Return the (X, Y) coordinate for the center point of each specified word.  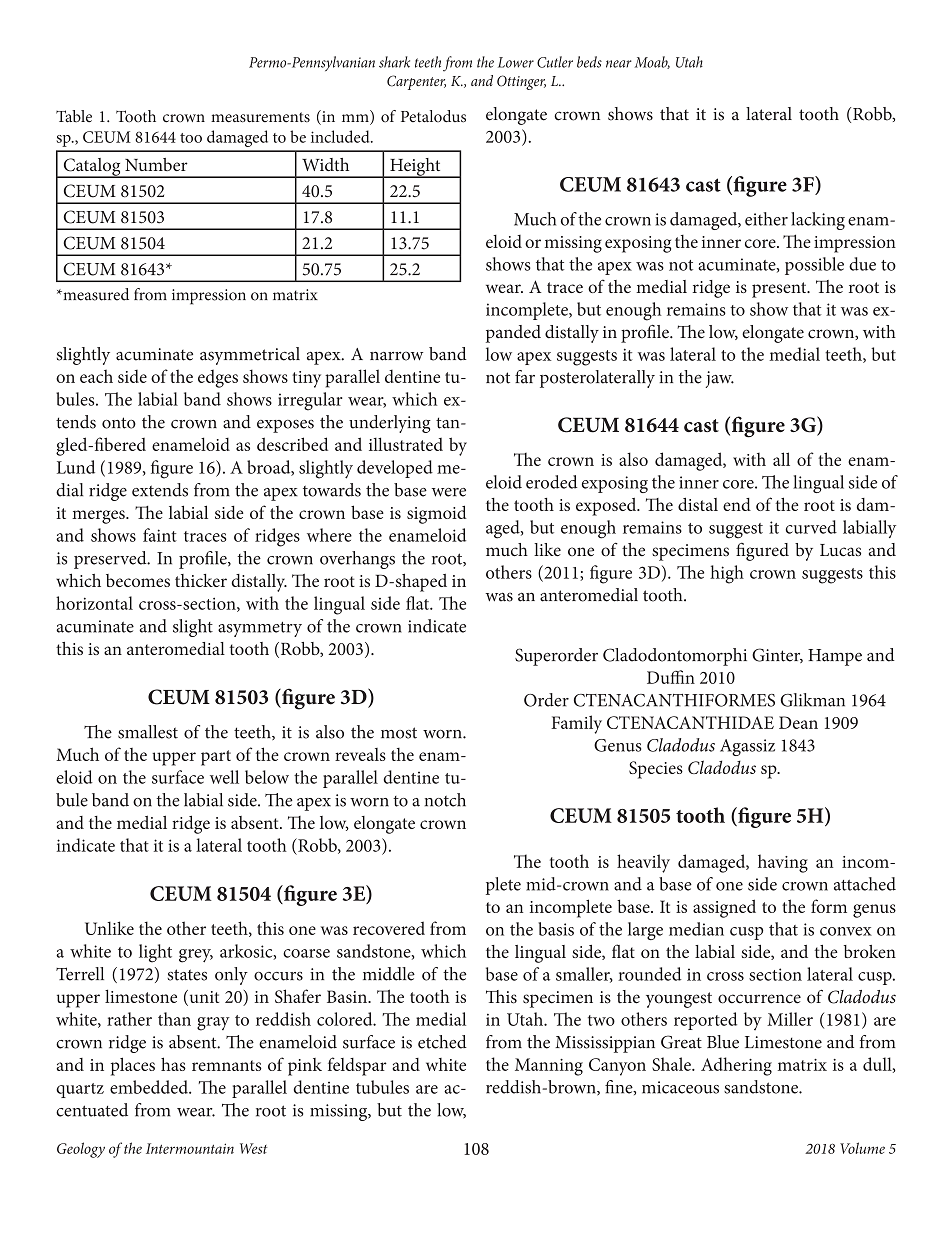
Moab (652, 62)
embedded (150, 1087)
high (727, 574)
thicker (201, 580)
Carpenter (416, 82)
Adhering (736, 1066)
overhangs (357, 560)
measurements (260, 117)
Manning (549, 1067)
